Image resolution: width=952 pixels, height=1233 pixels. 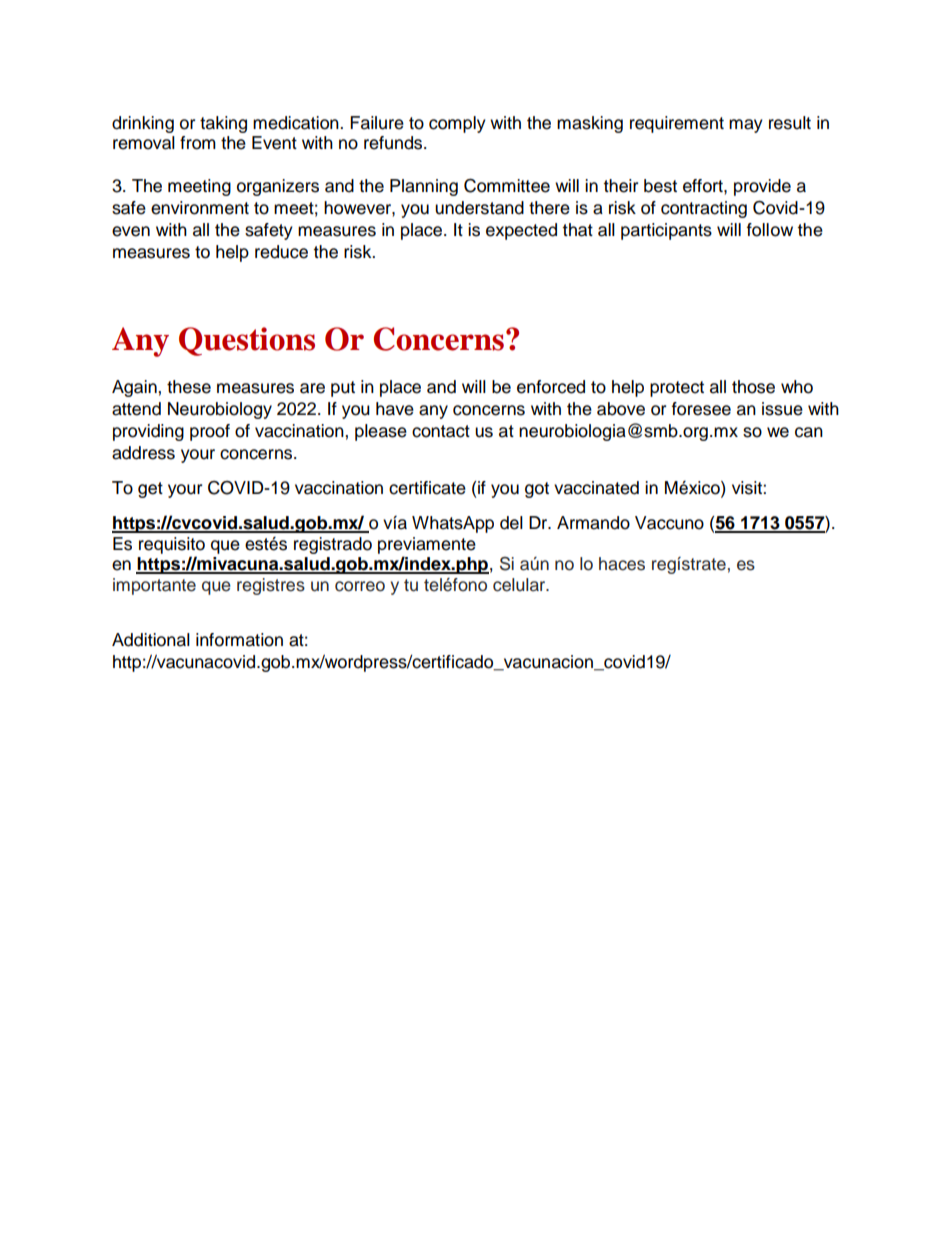 I want to click on from, so click(x=198, y=143).
